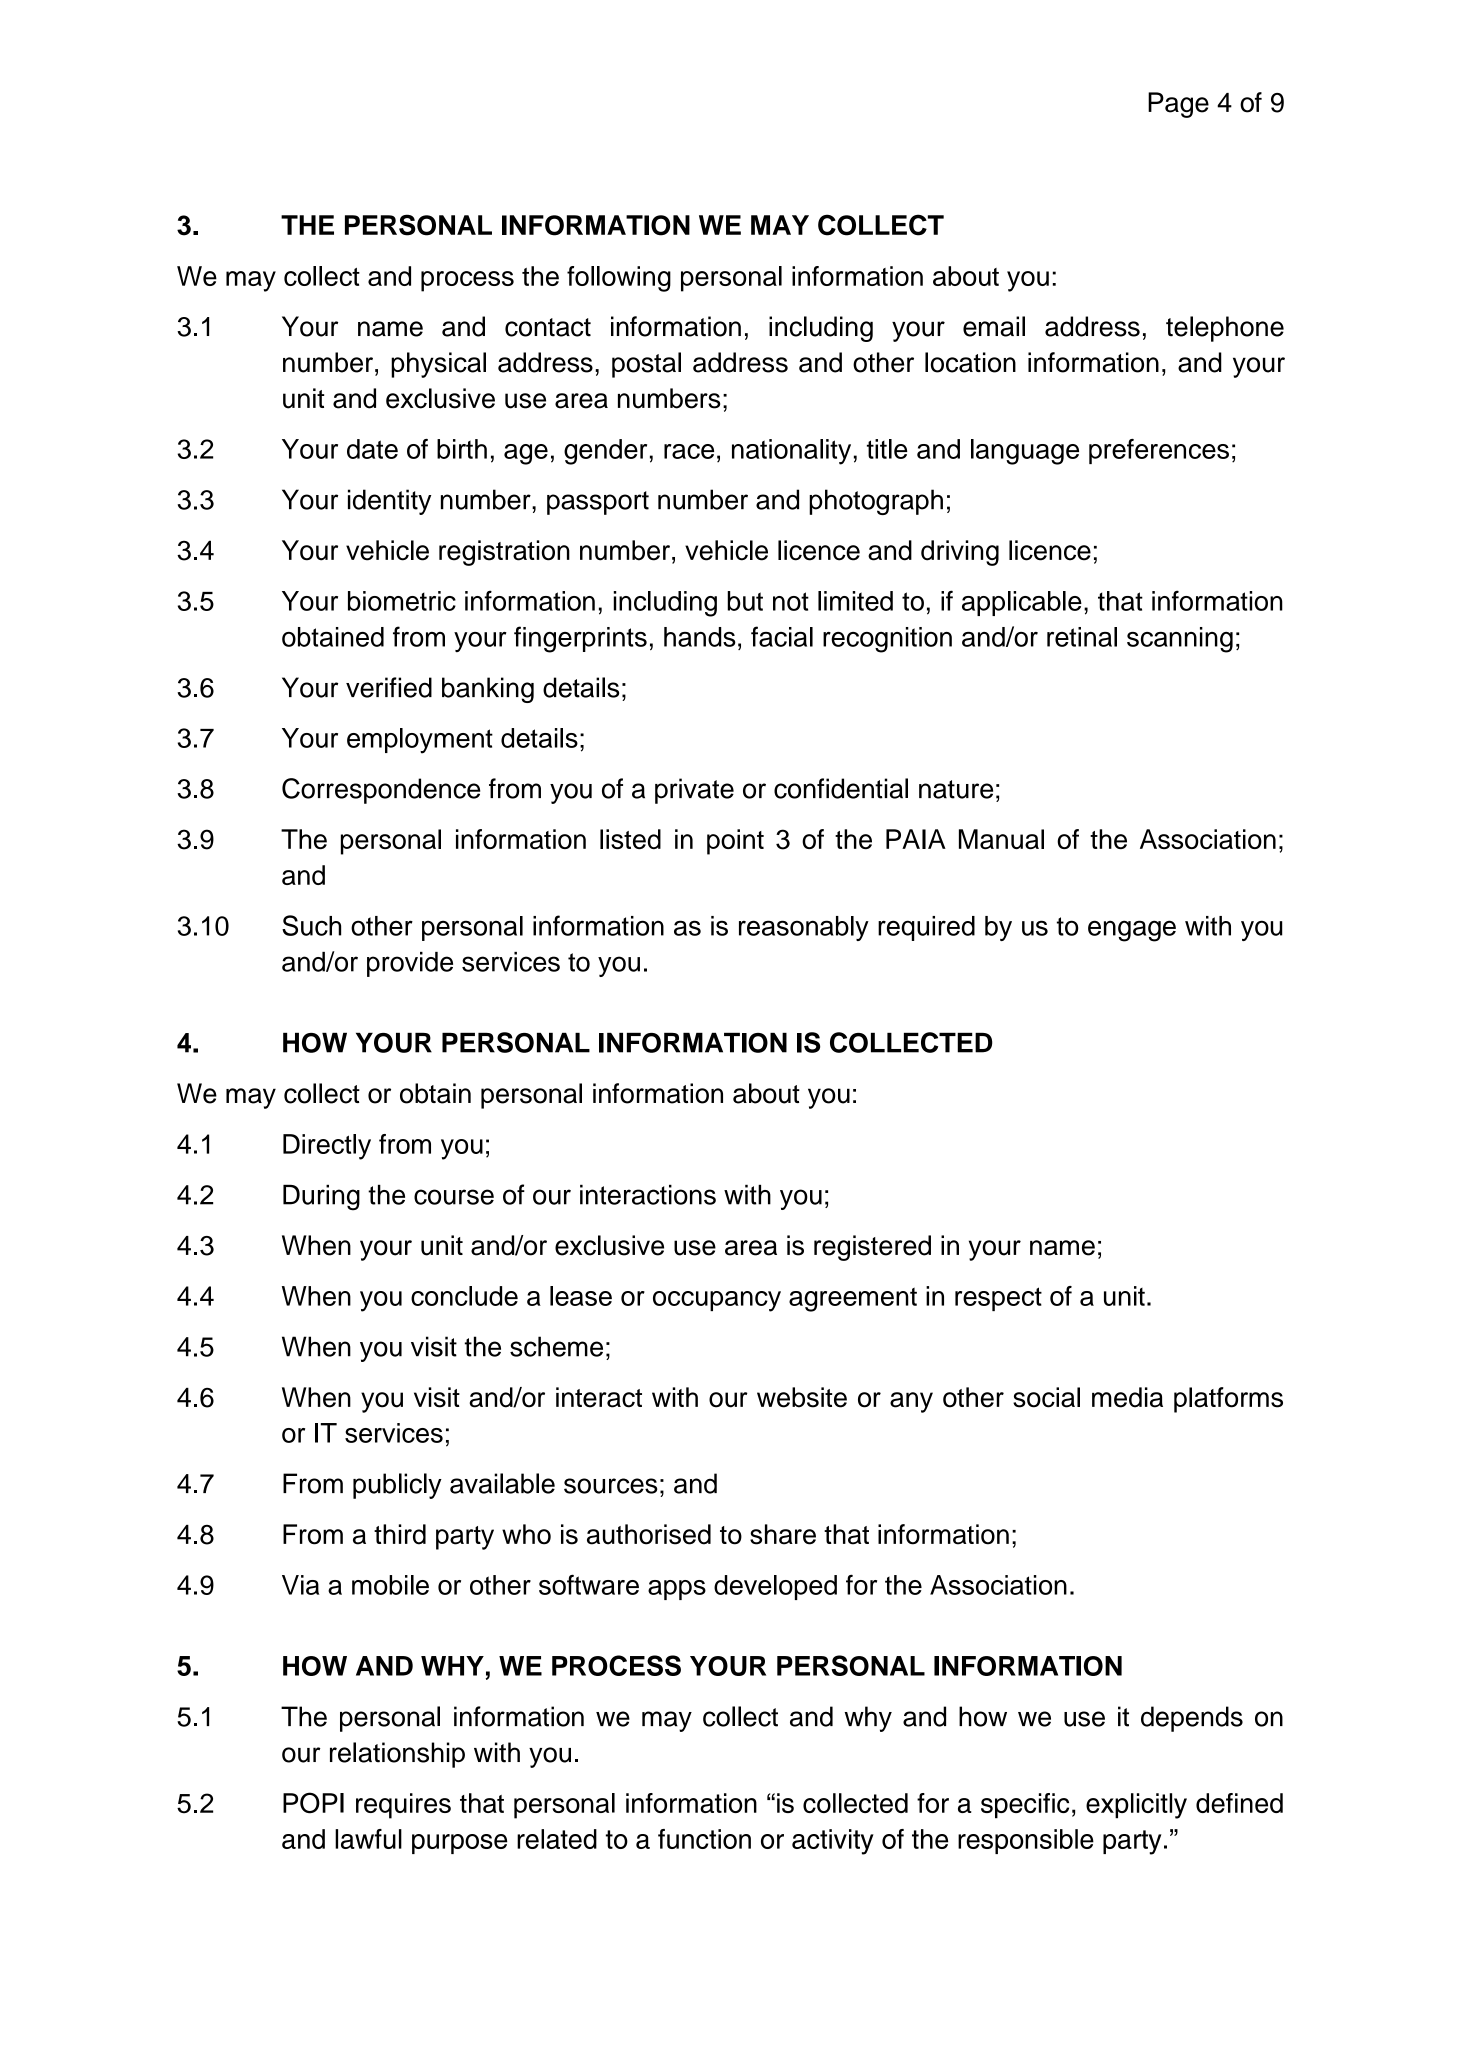 This screenshot has width=1461, height=2066. I want to click on function, so click(704, 1839).
